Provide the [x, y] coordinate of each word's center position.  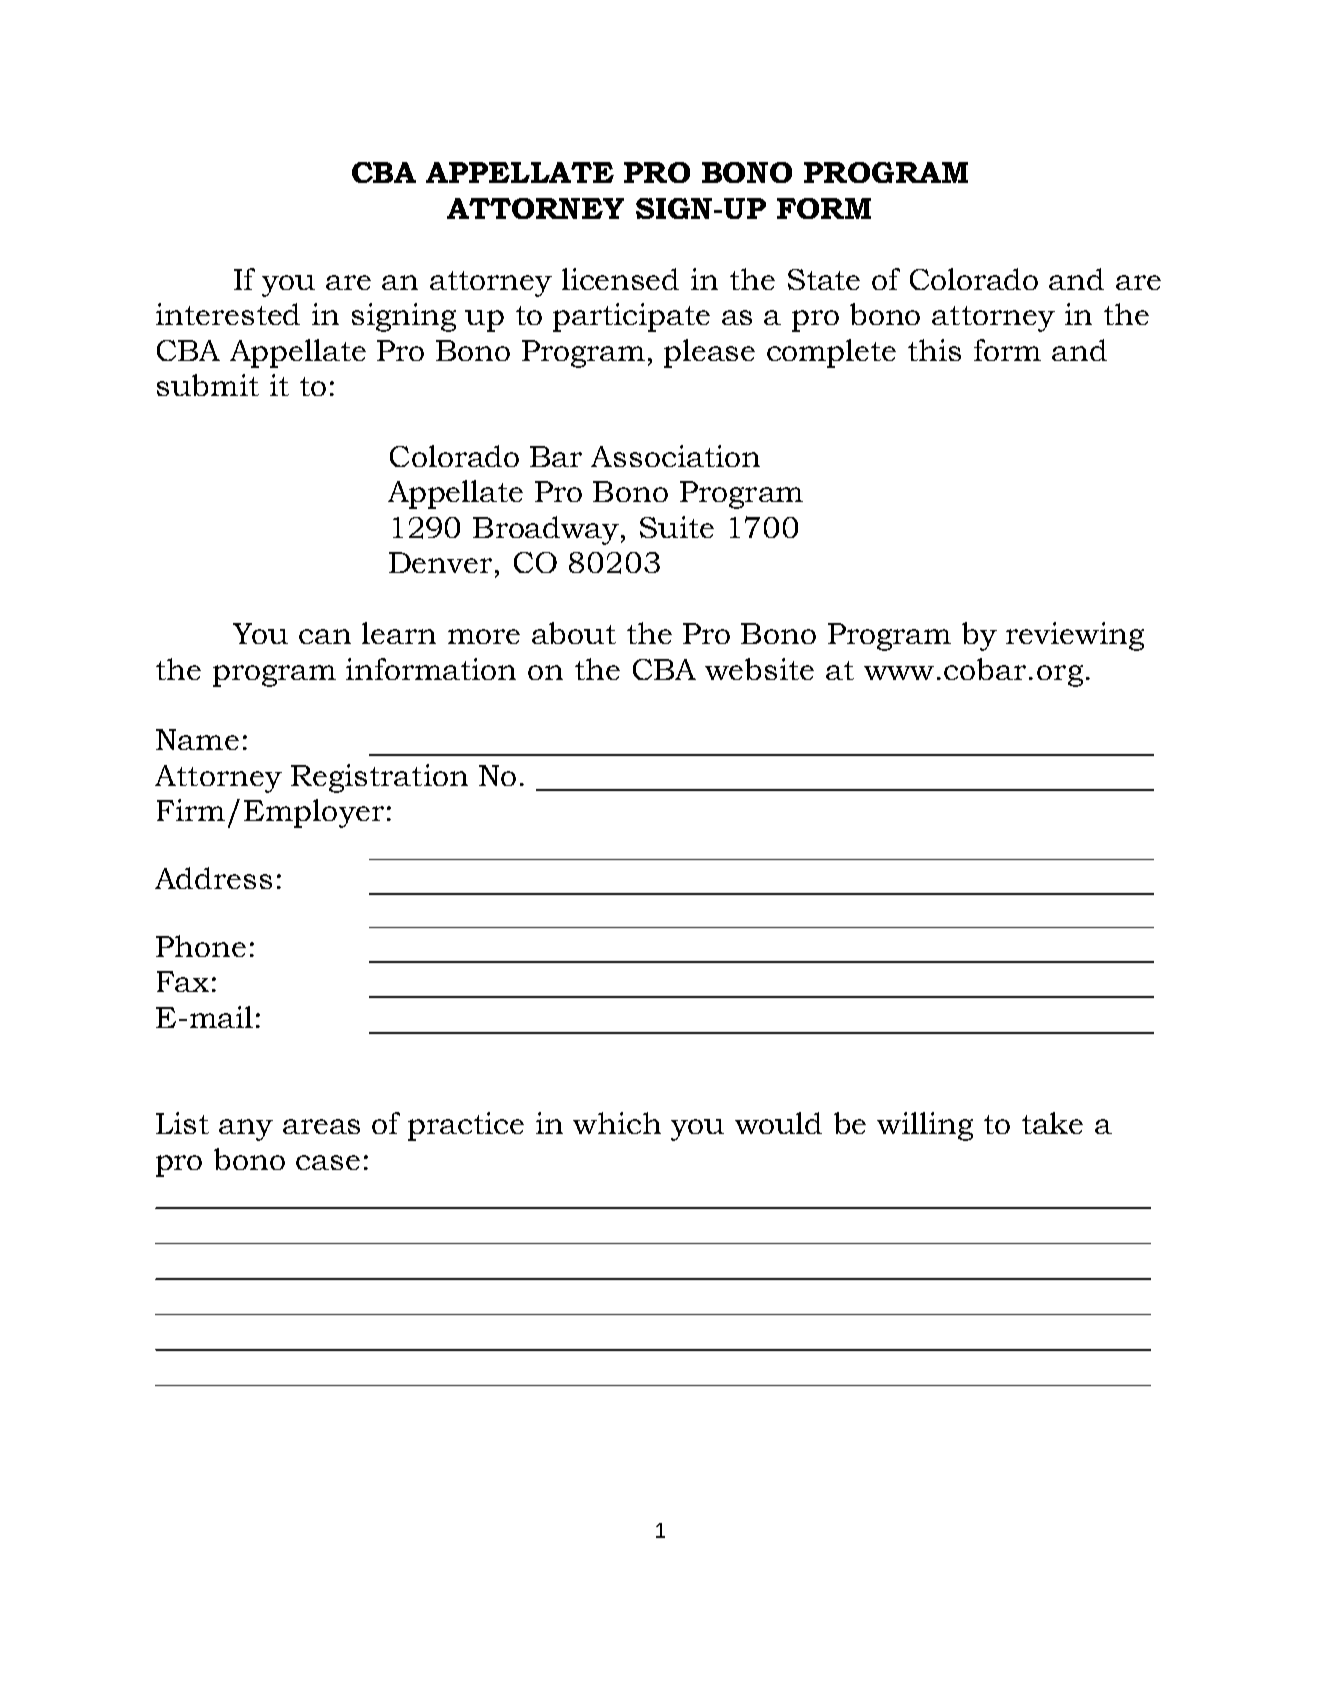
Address [213, 878]
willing [925, 1126]
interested [228, 314]
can [325, 636]
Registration [379, 778]
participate [631, 317]
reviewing [1075, 636]
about [574, 633]
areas [321, 1126]
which [617, 1123]
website [759, 669]
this [934, 350]
